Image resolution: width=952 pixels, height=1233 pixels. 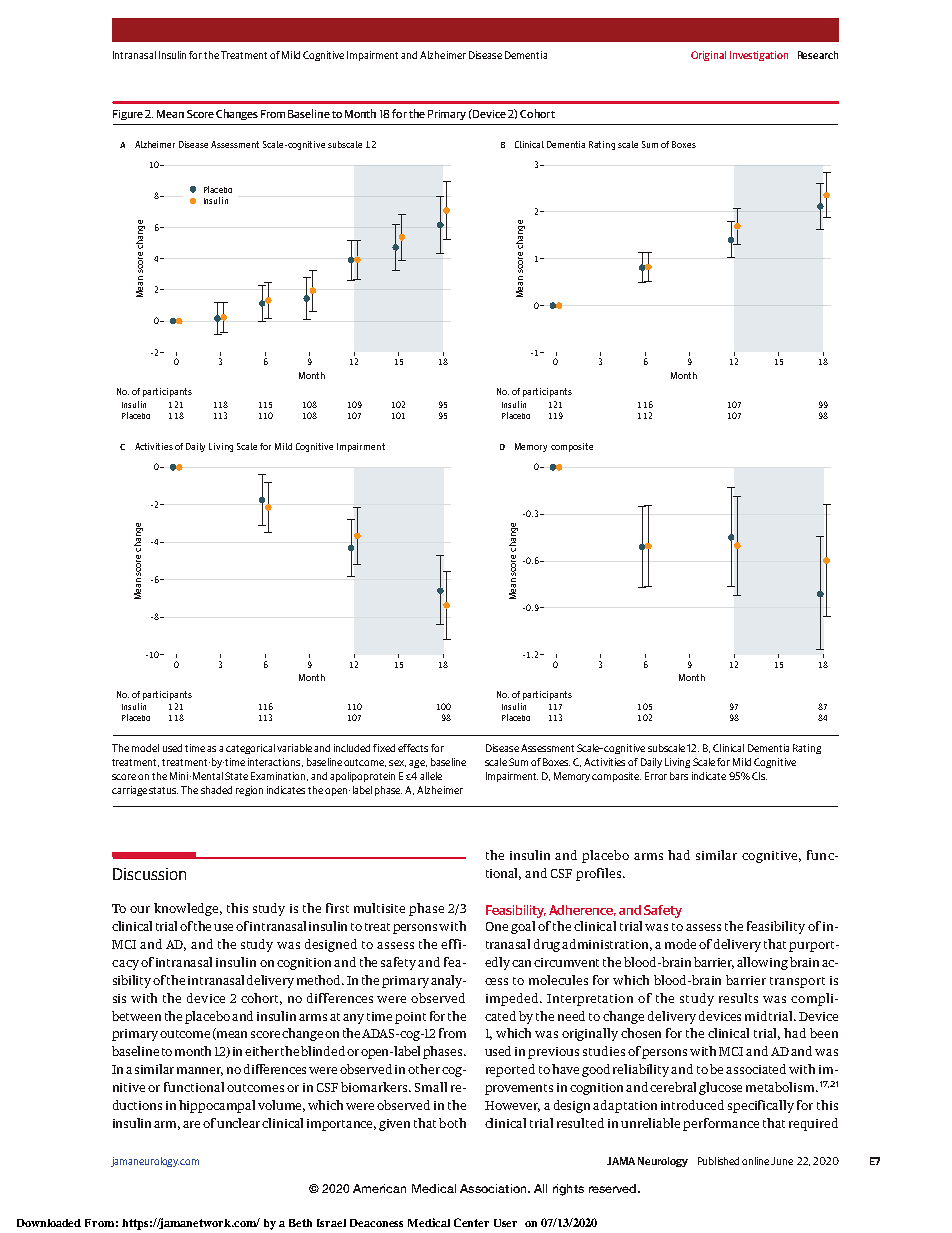 I want to click on Research, so click(x=818, y=55).
